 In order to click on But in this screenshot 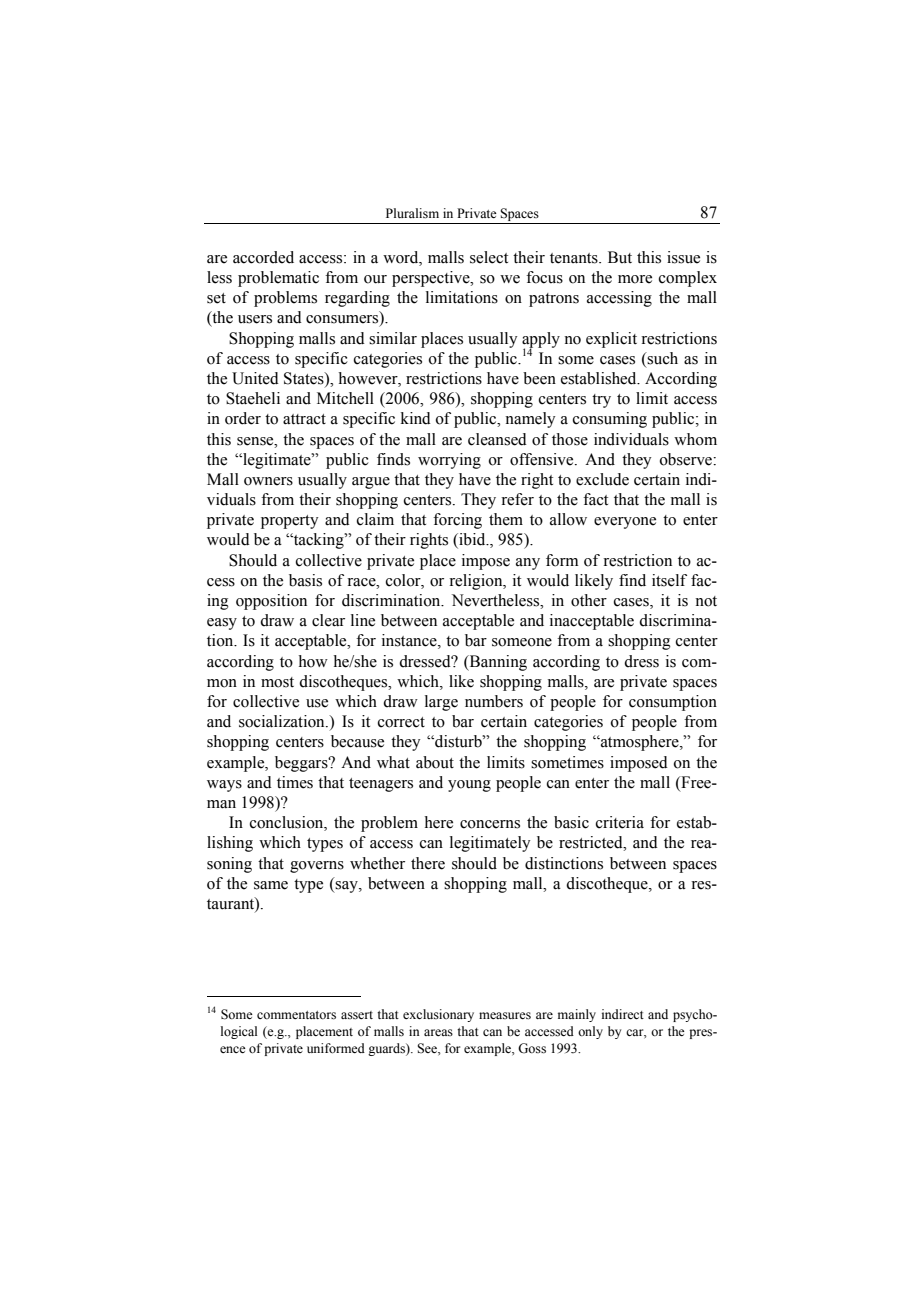, I will do `click(620, 257)`.
